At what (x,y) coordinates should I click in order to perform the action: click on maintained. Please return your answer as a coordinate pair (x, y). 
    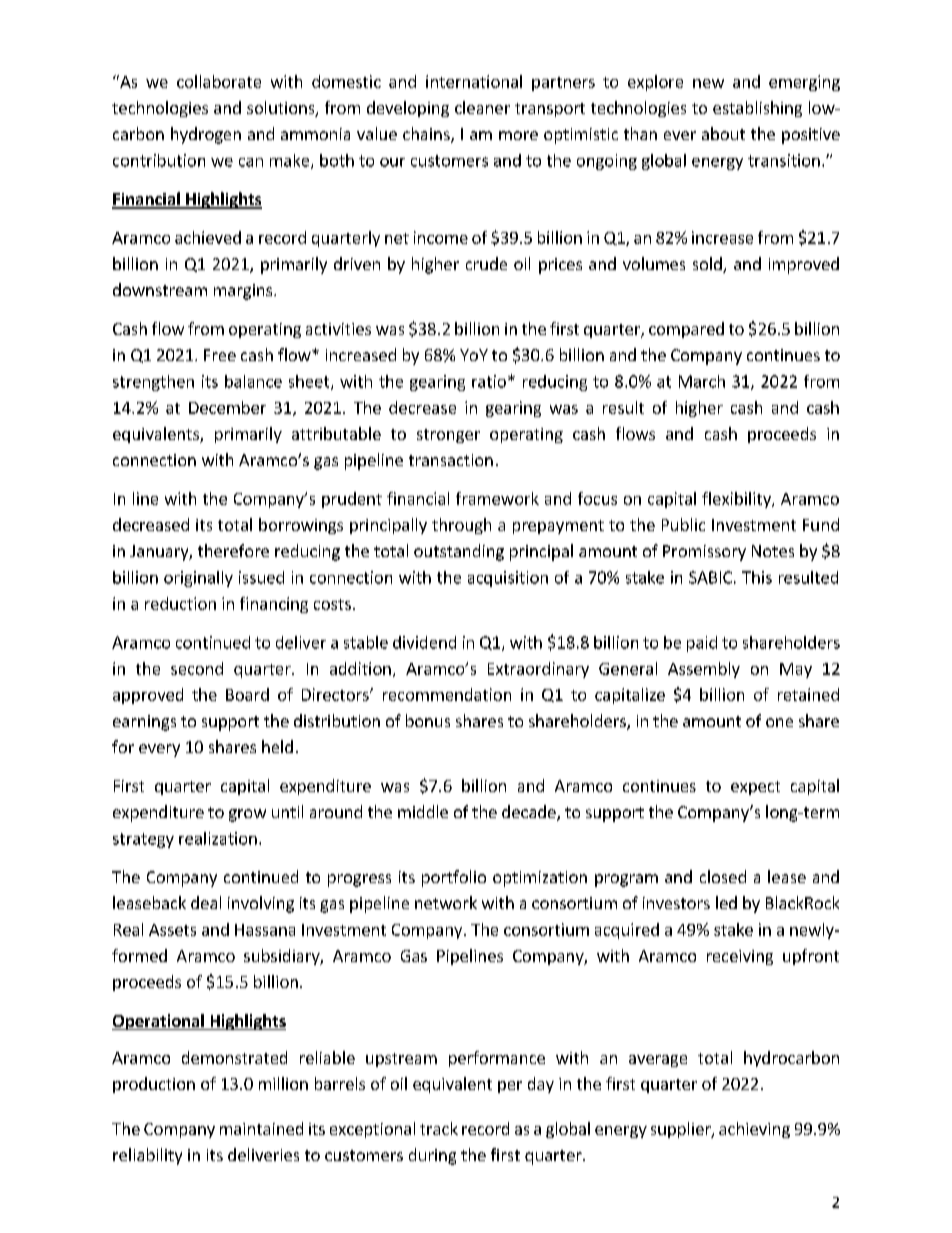
    Looking at the image, I should click on (261, 1128).
